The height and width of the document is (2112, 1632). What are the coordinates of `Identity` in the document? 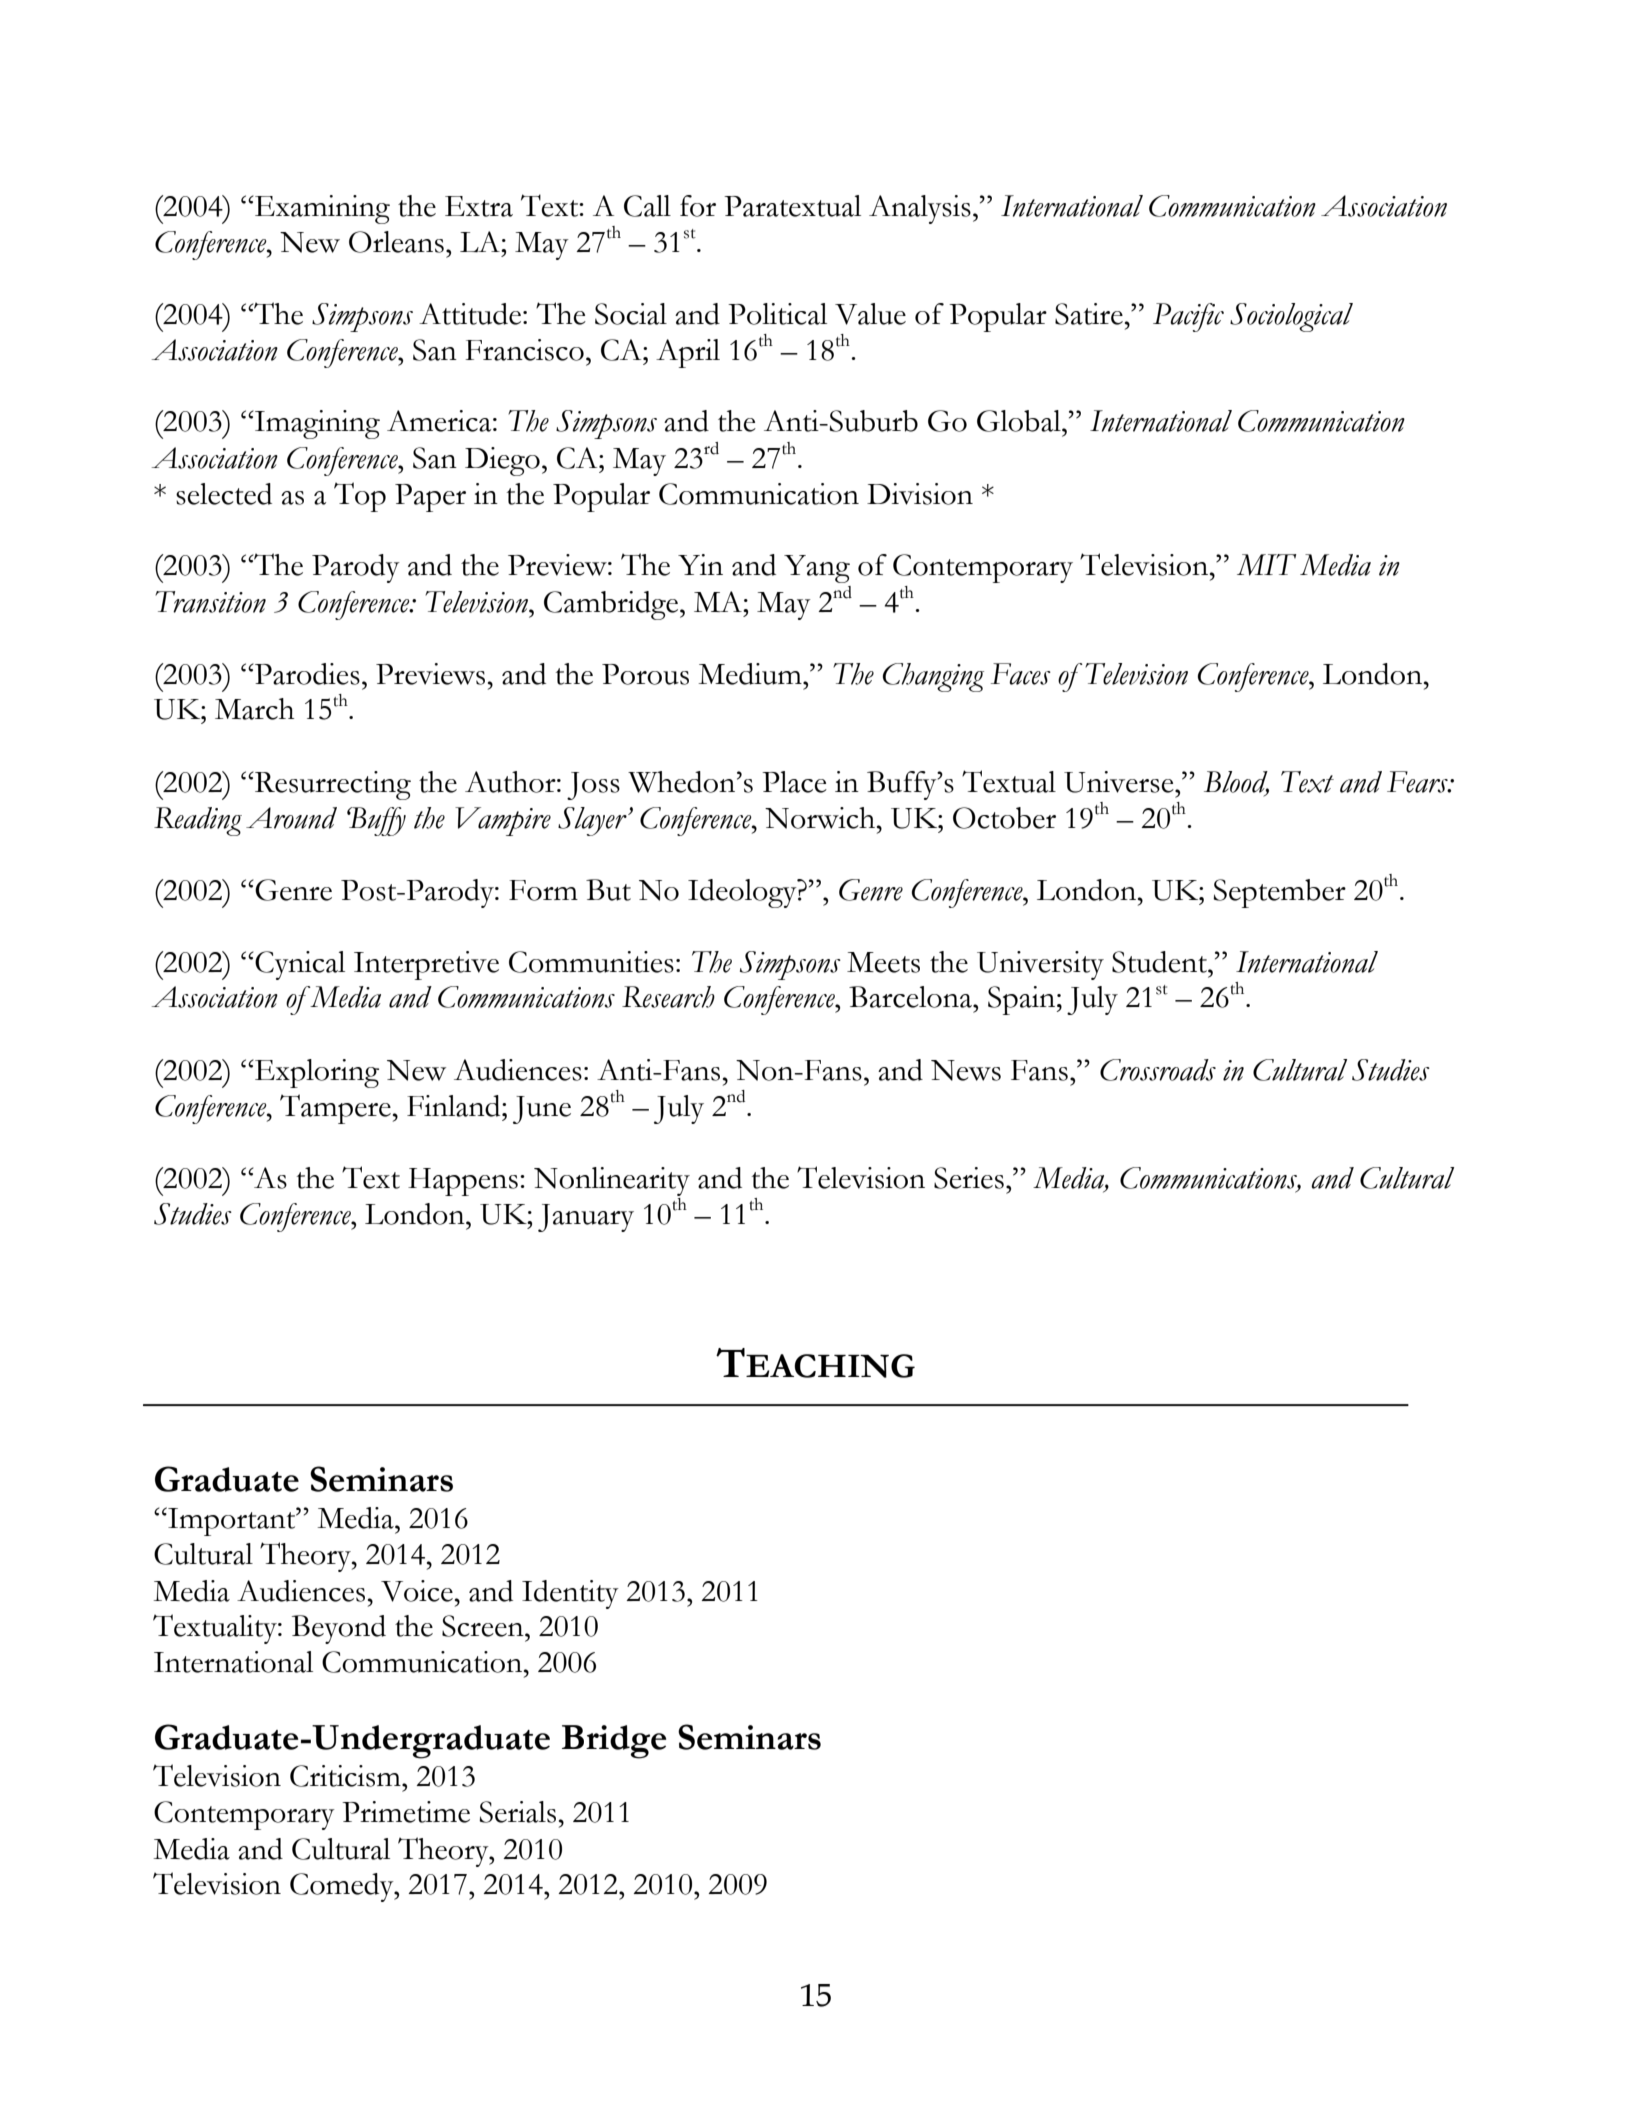 It's located at (570, 1594).
